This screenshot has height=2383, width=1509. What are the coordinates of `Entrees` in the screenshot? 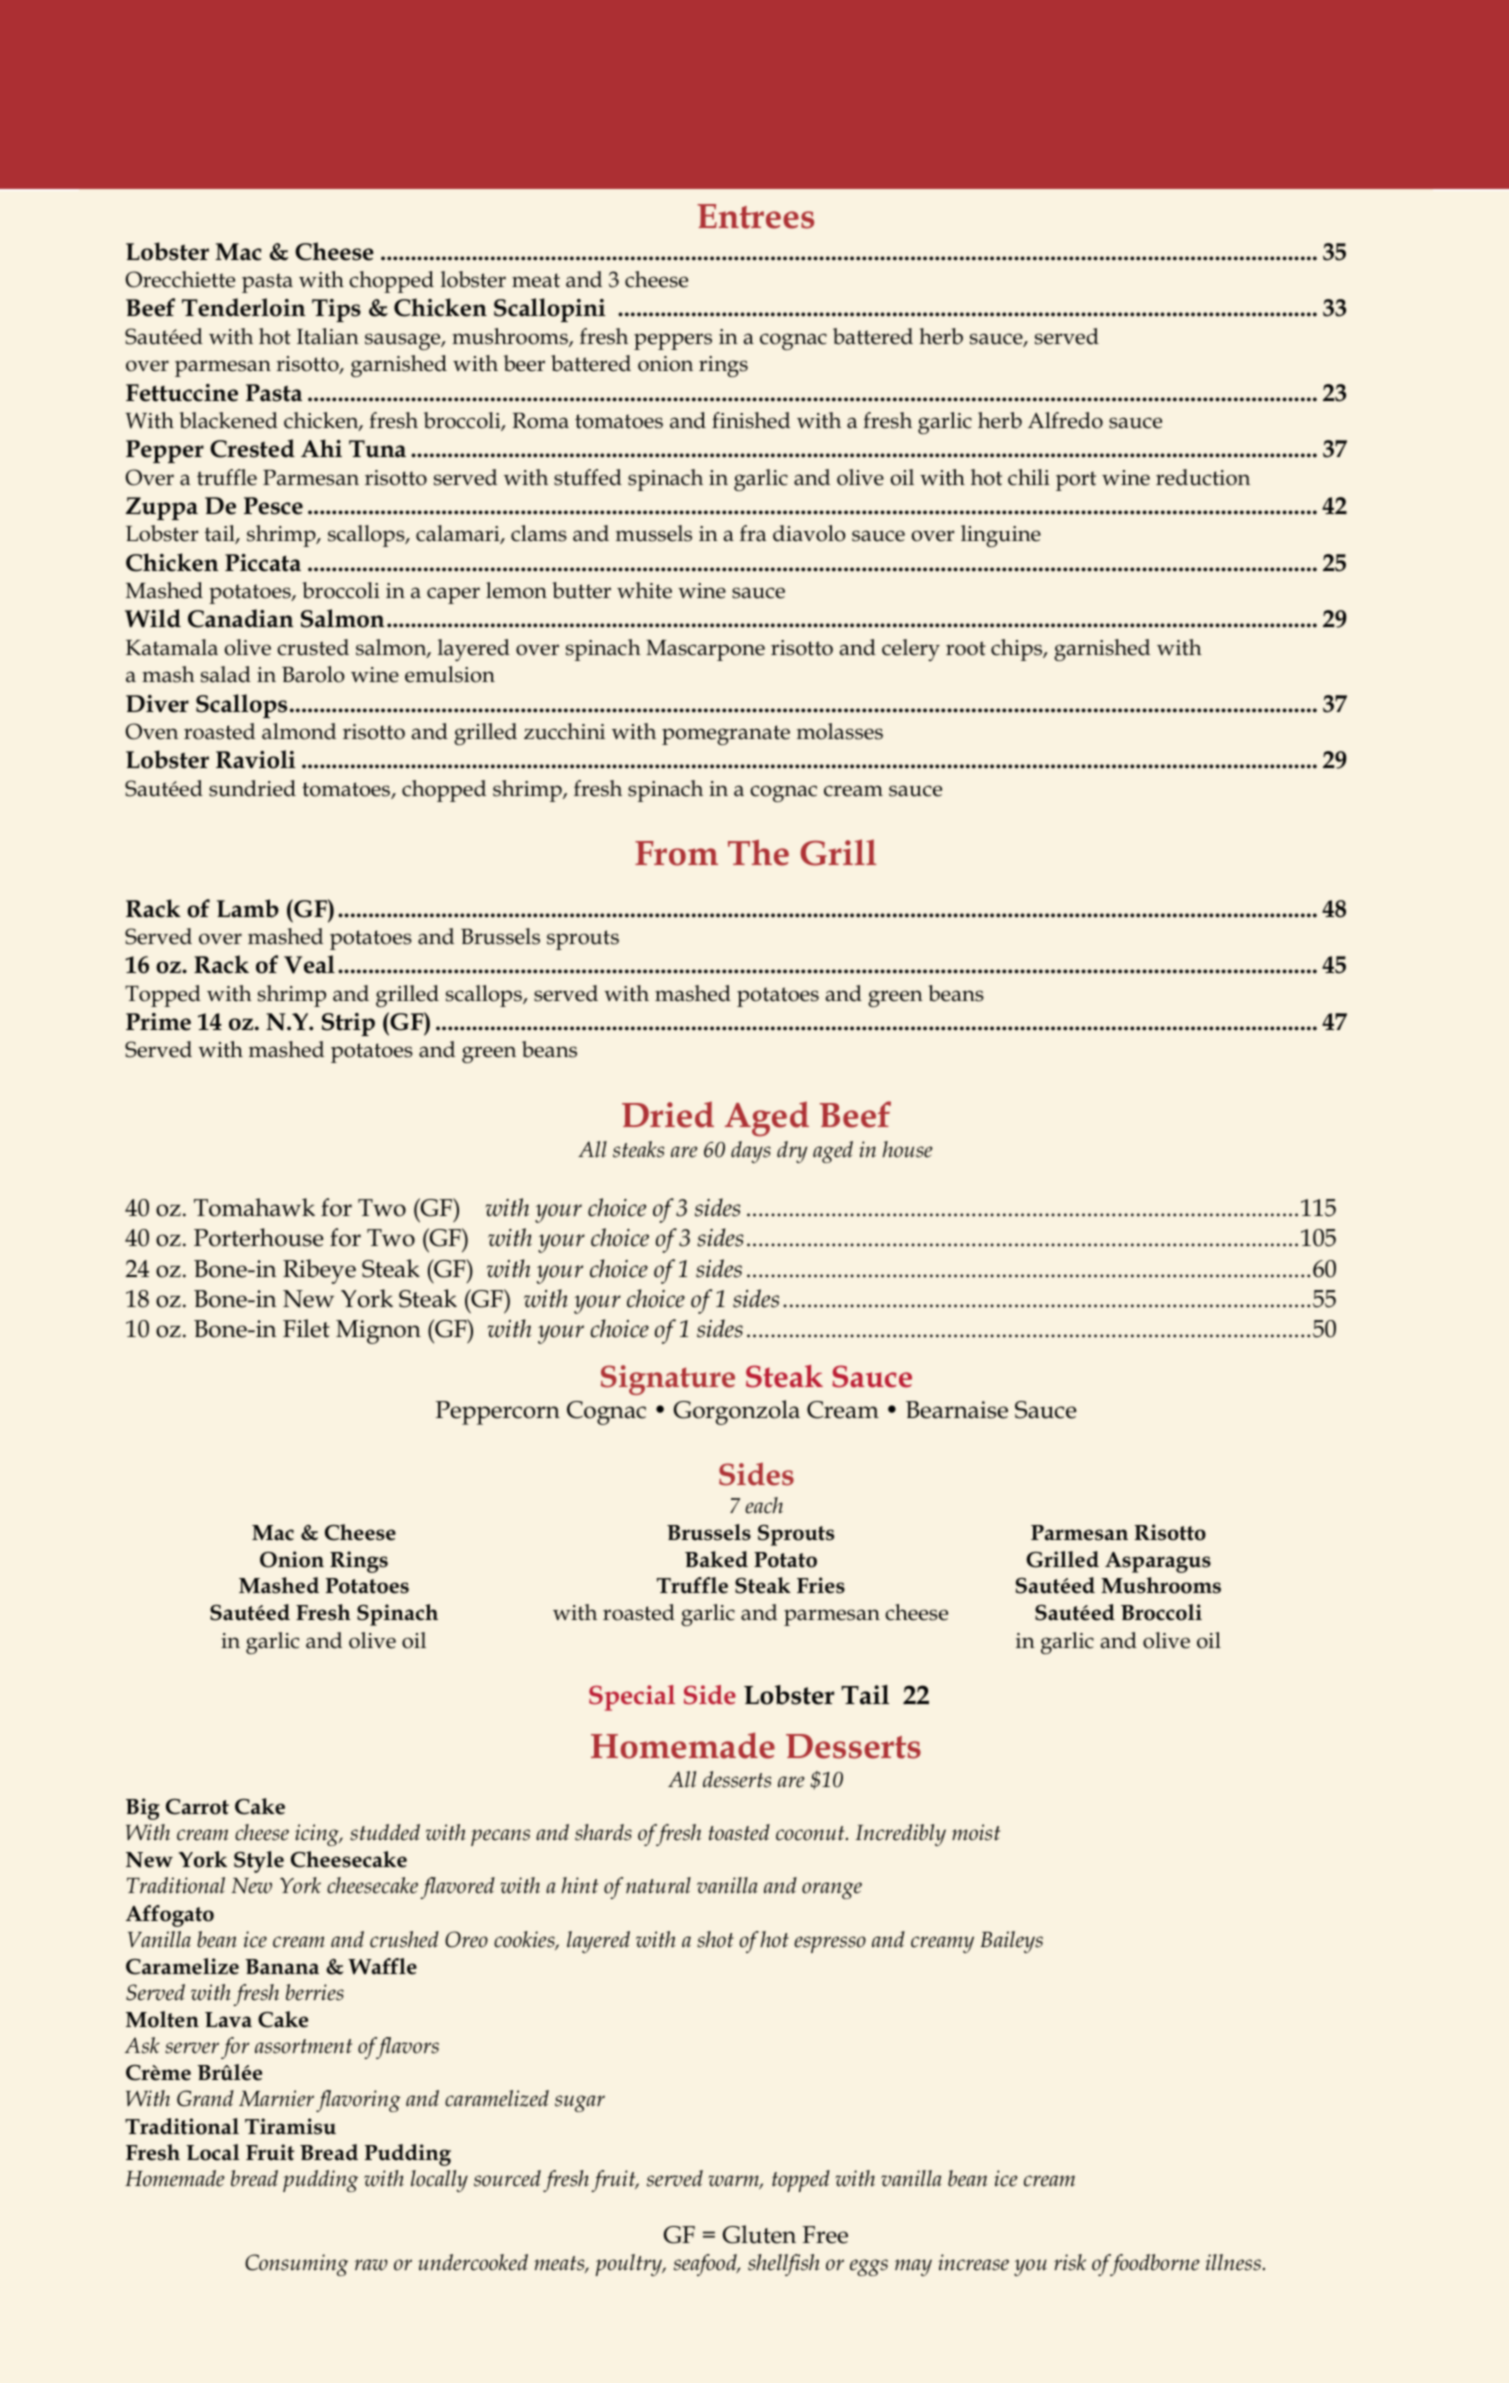 It's located at (755, 216).
